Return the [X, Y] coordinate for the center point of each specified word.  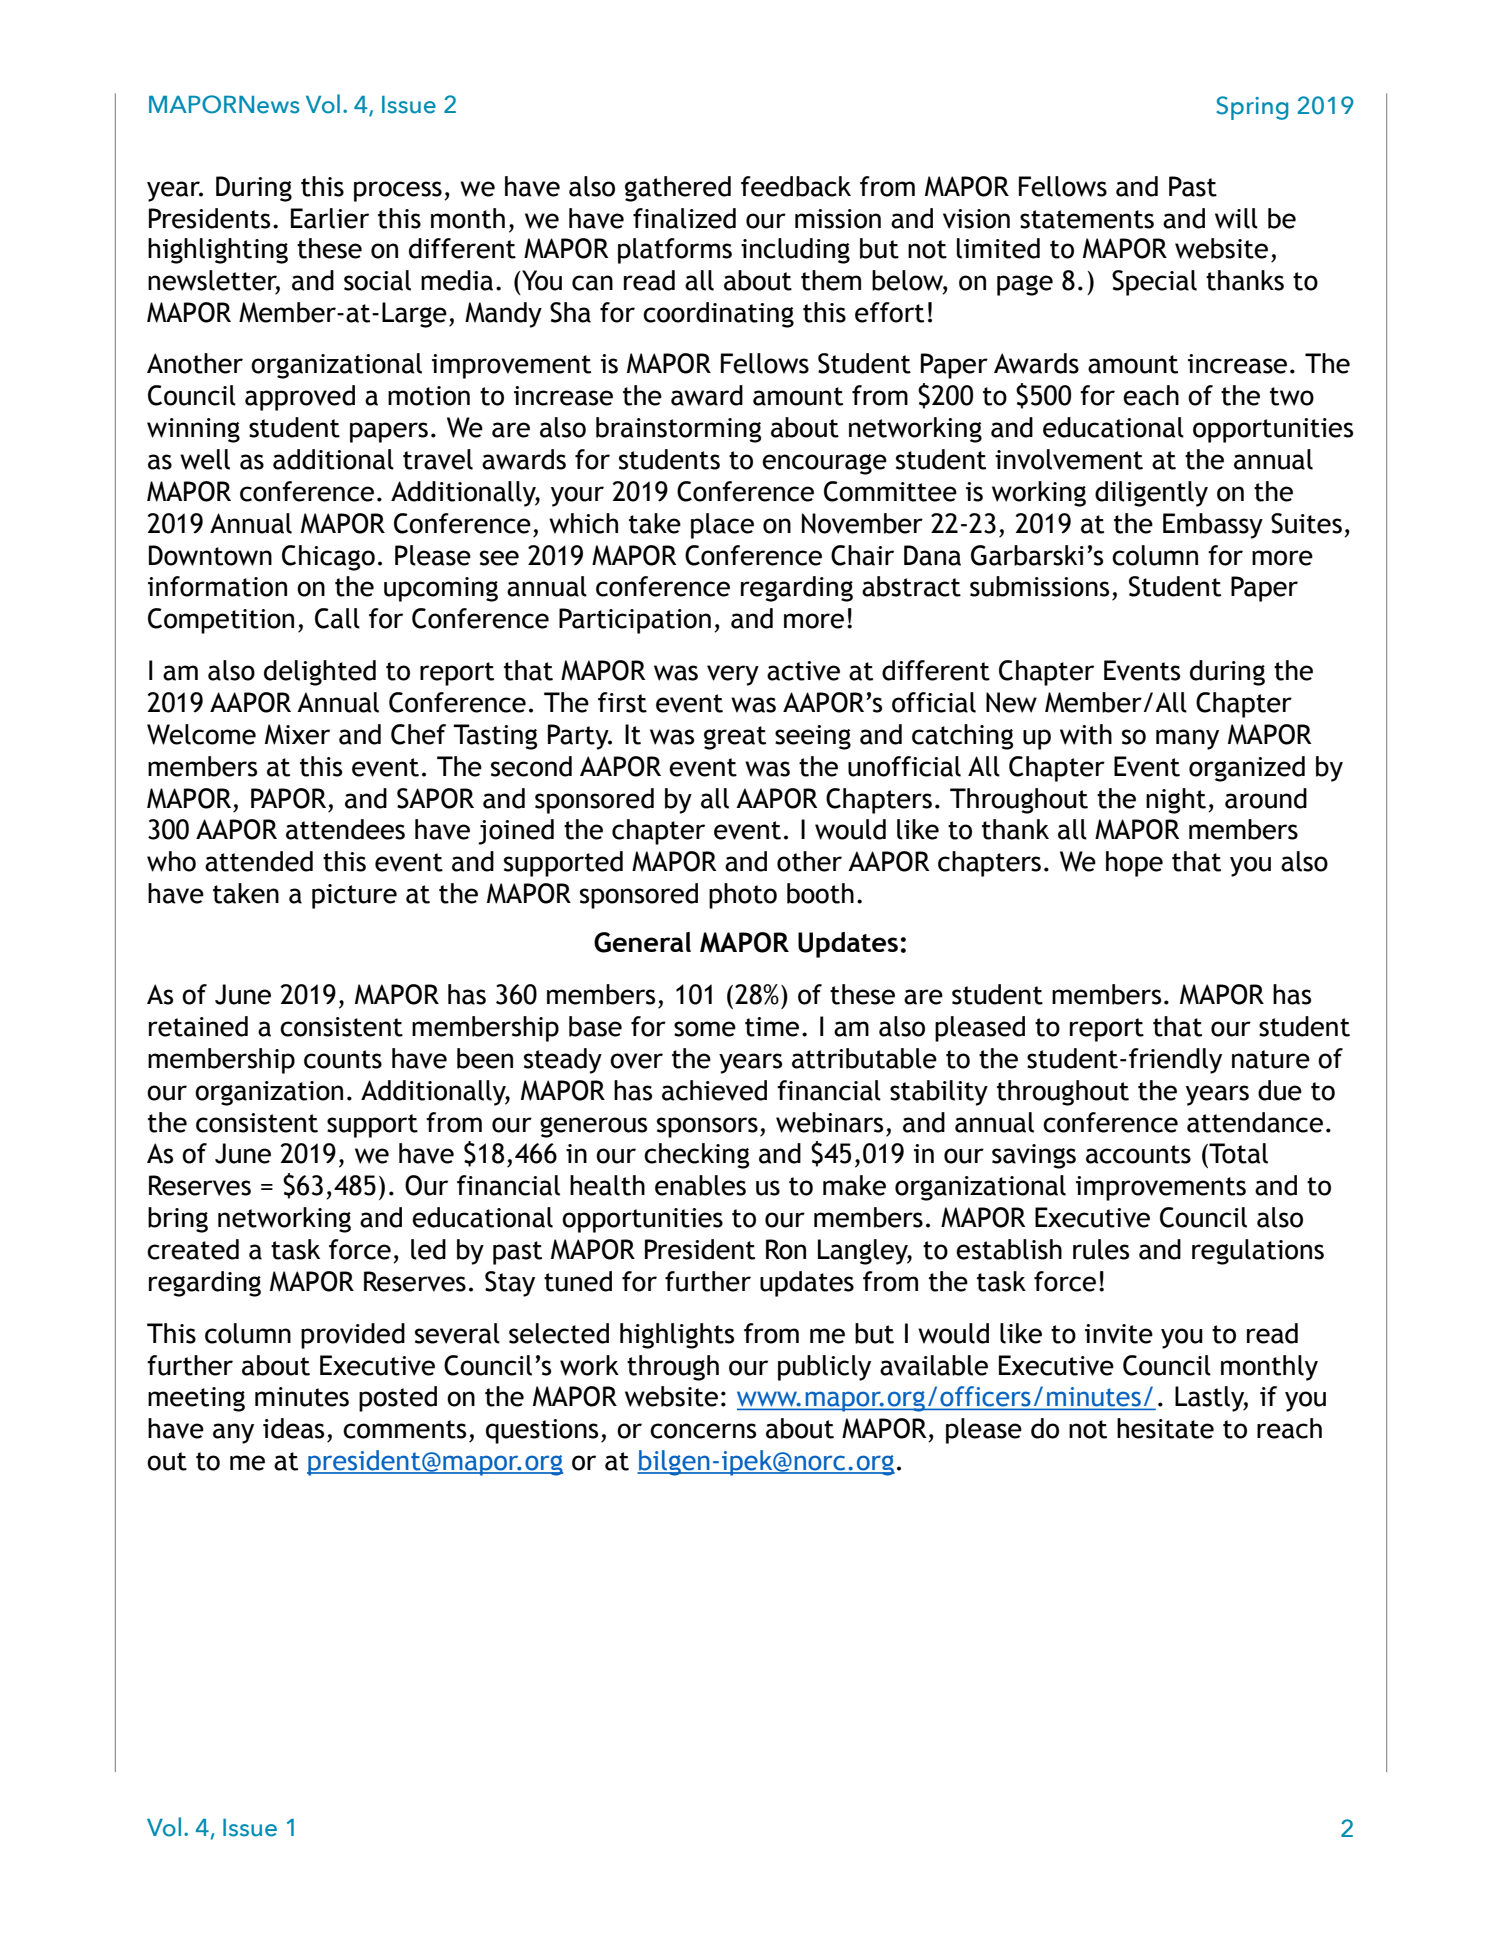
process [398, 191]
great [735, 738]
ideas [293, 1428]
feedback [796, 186]
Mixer [297, 734]
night [1176, 801]
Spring [1252, 108]
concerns [703, 1431]
